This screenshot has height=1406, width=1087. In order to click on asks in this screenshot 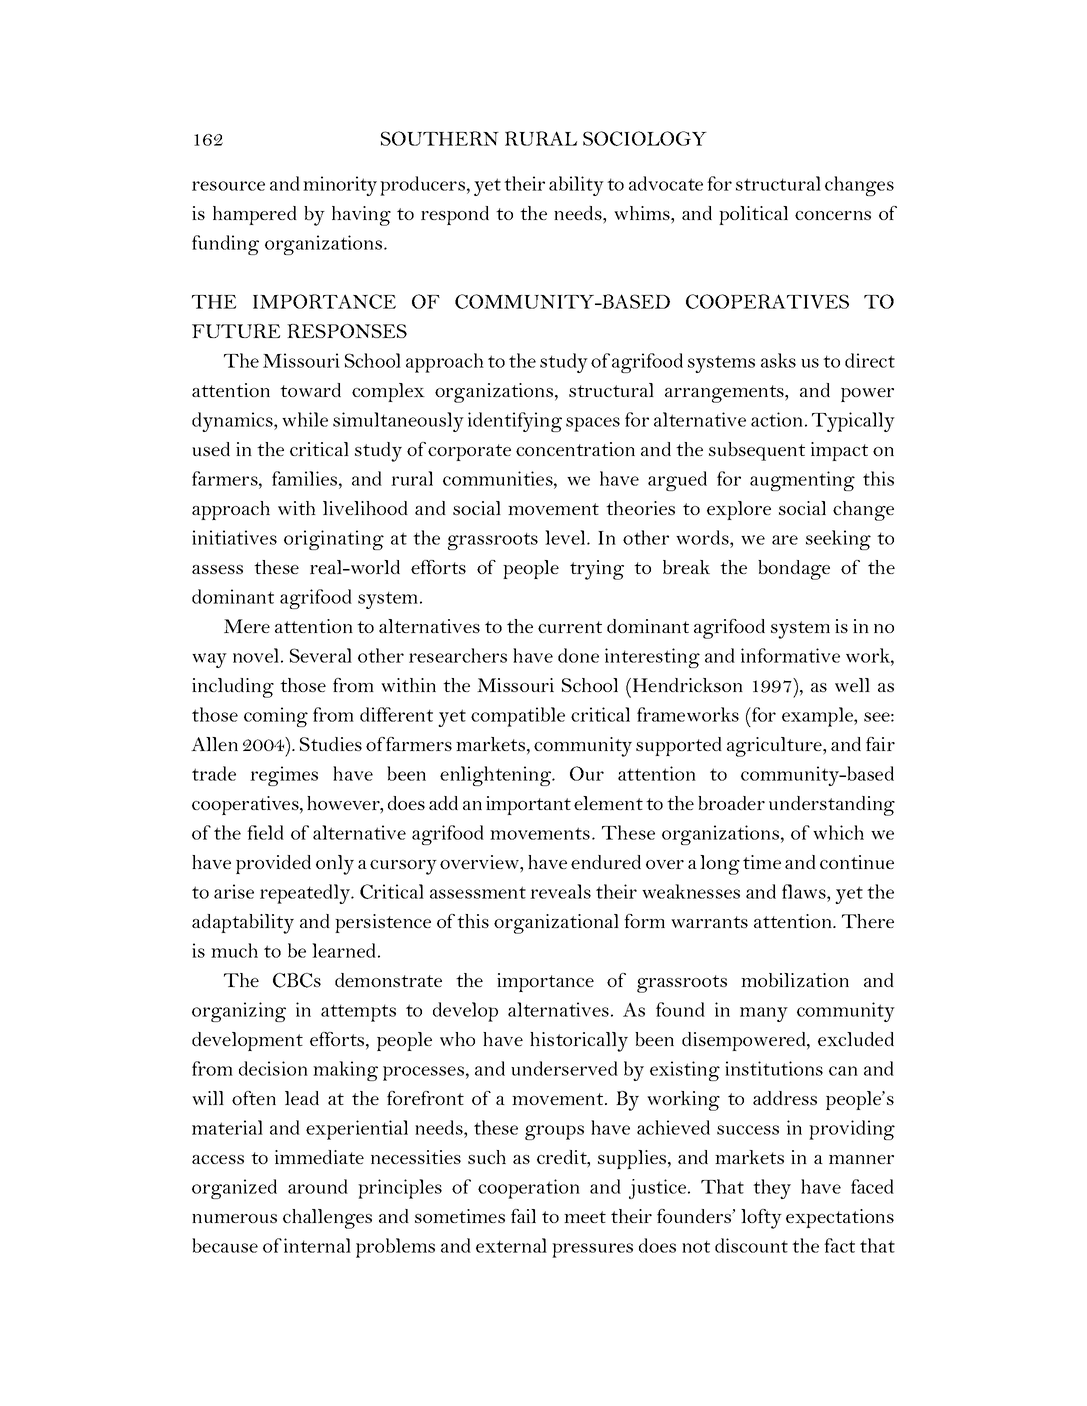, I will do `click(778, 360)`.
